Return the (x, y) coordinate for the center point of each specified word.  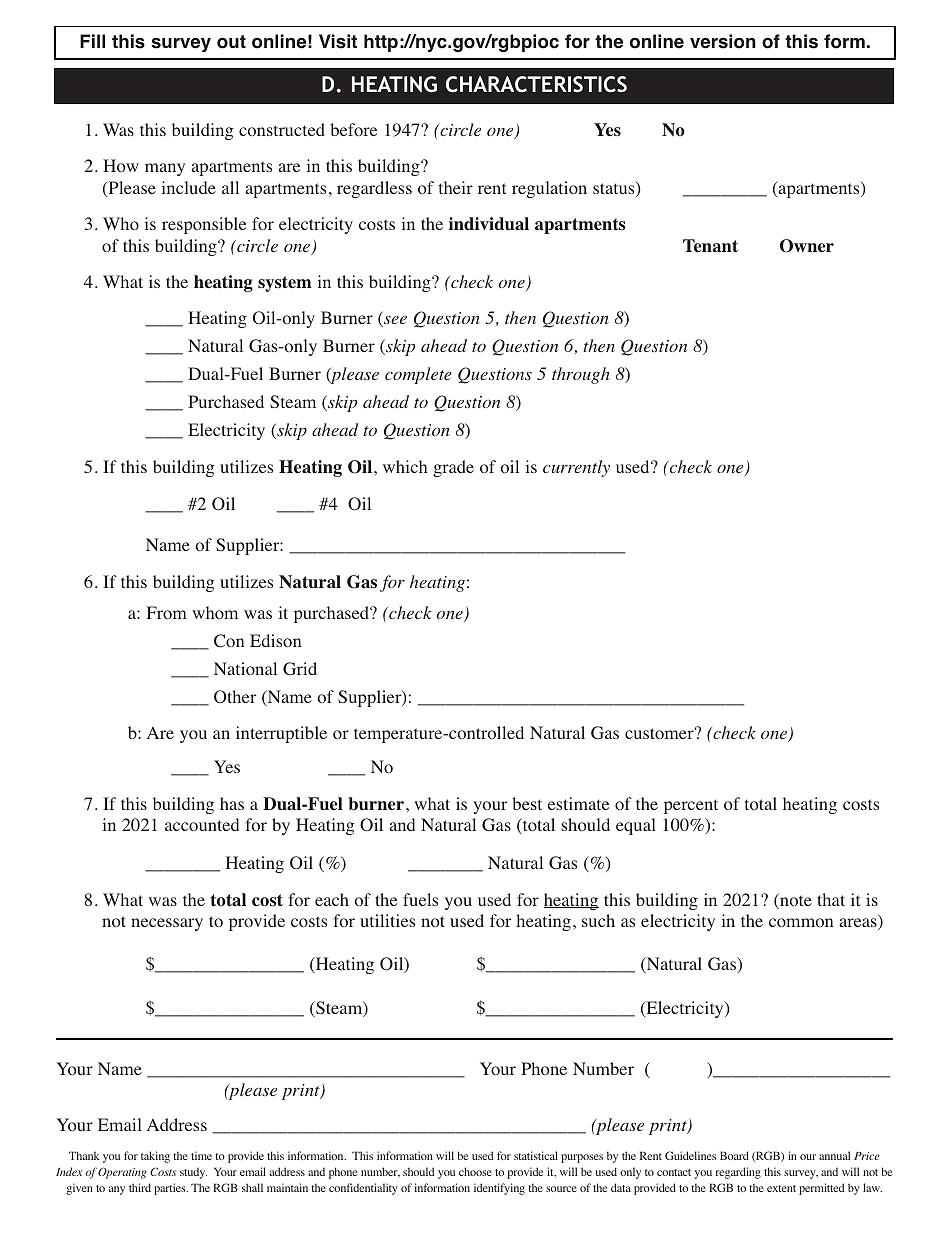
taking (155, 1157)
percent (691, 806)
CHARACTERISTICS (536, 84)
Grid (300, 669)
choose (475, 1171)
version (723, 41)
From (167, 613)
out (231, 42)
